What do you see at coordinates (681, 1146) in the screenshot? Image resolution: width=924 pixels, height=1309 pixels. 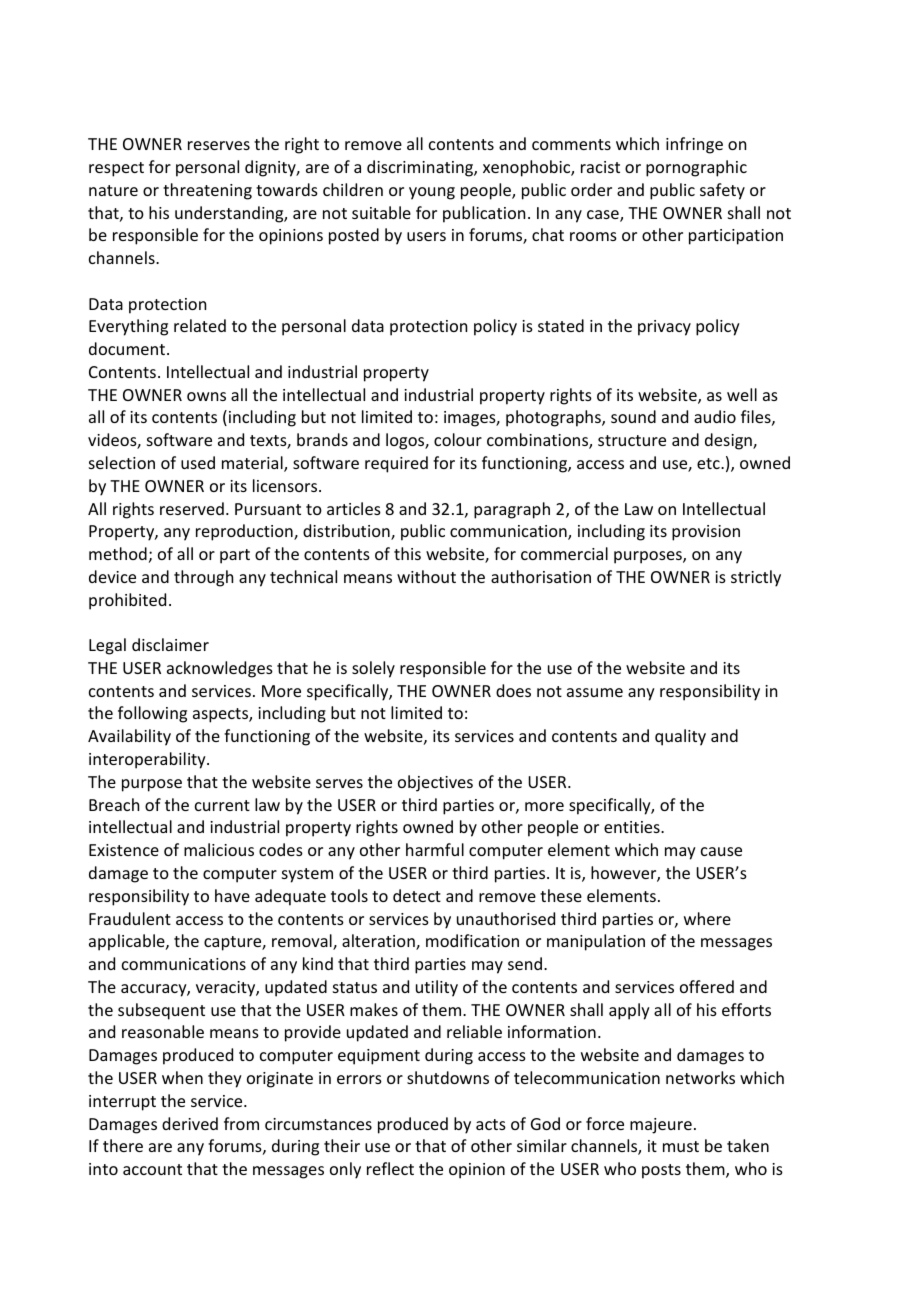 I see `must` at bounding box center [681, 1146].
